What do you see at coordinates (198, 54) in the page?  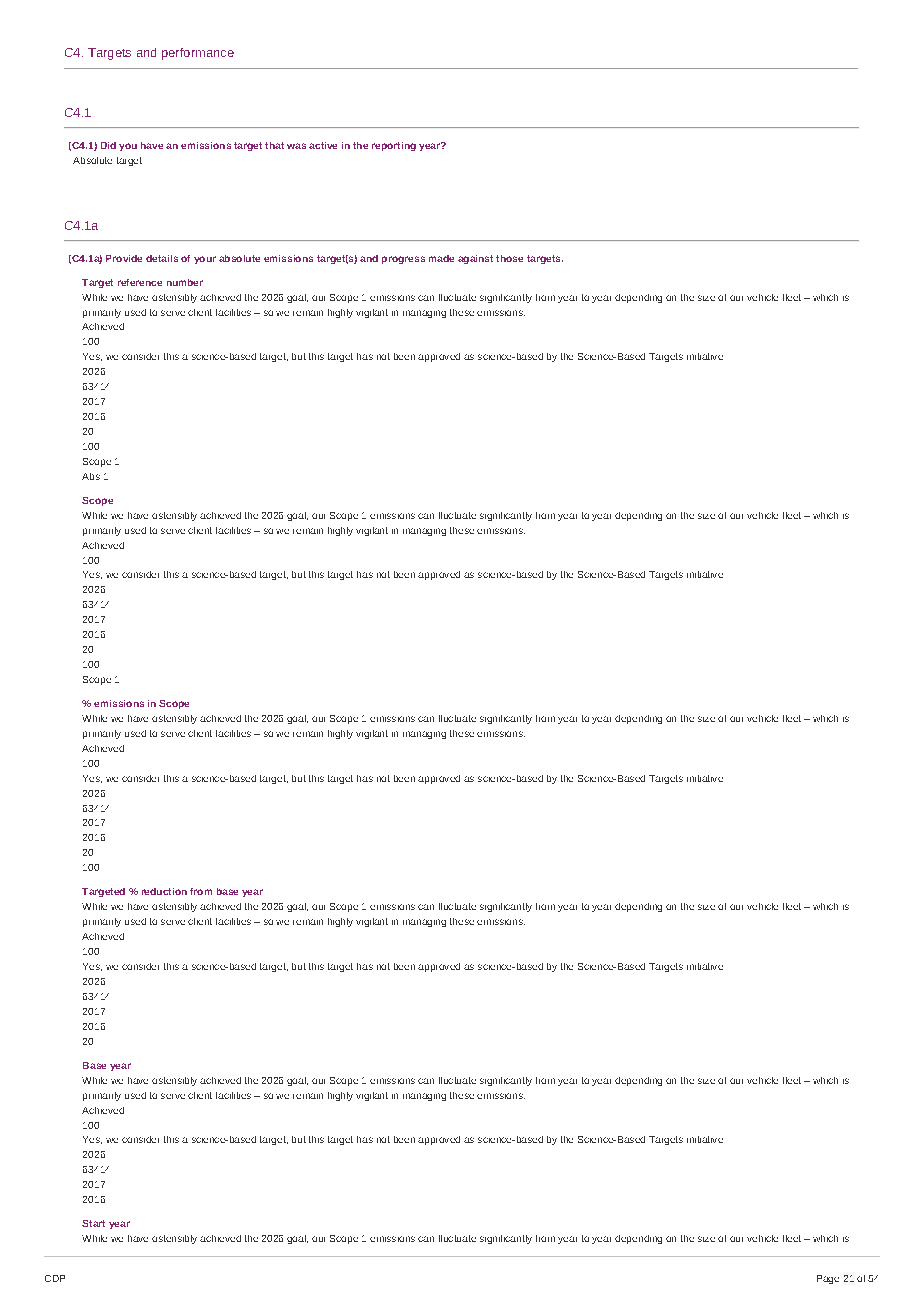 I see `performance` at bounding box center [198, 54].
